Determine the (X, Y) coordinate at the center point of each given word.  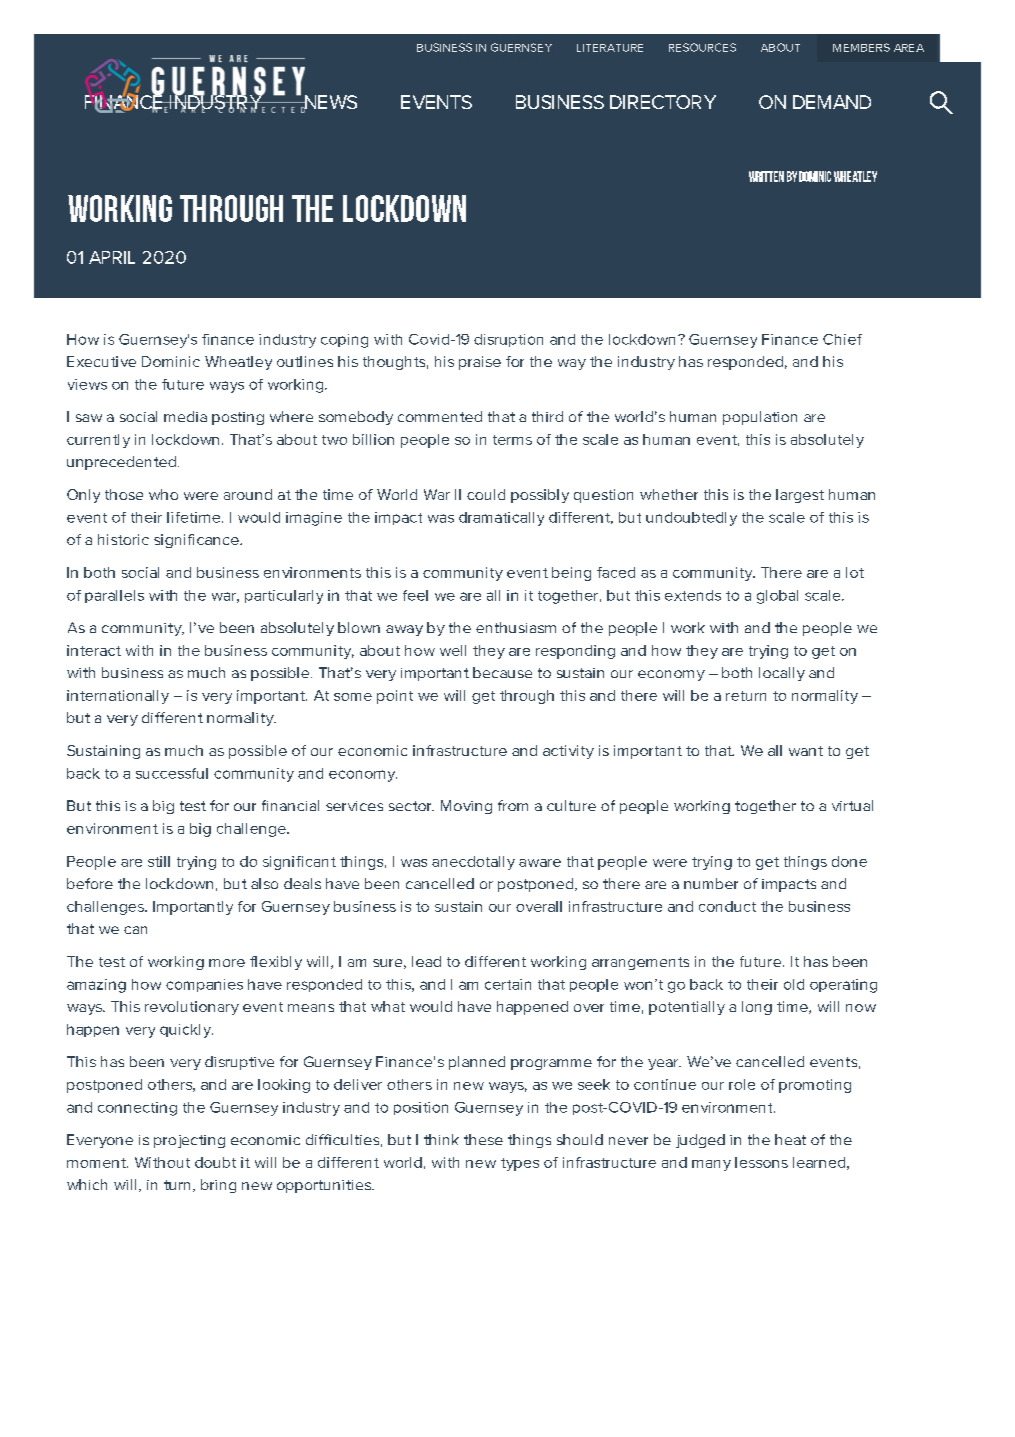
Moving (466, 807)
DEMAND (832, 102)
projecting (189, 1141)
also (264, 883)
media (185, 416)
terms (512, 440)
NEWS (329, 103)
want (806, 751)
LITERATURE (610, 48)
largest (800, 496)
